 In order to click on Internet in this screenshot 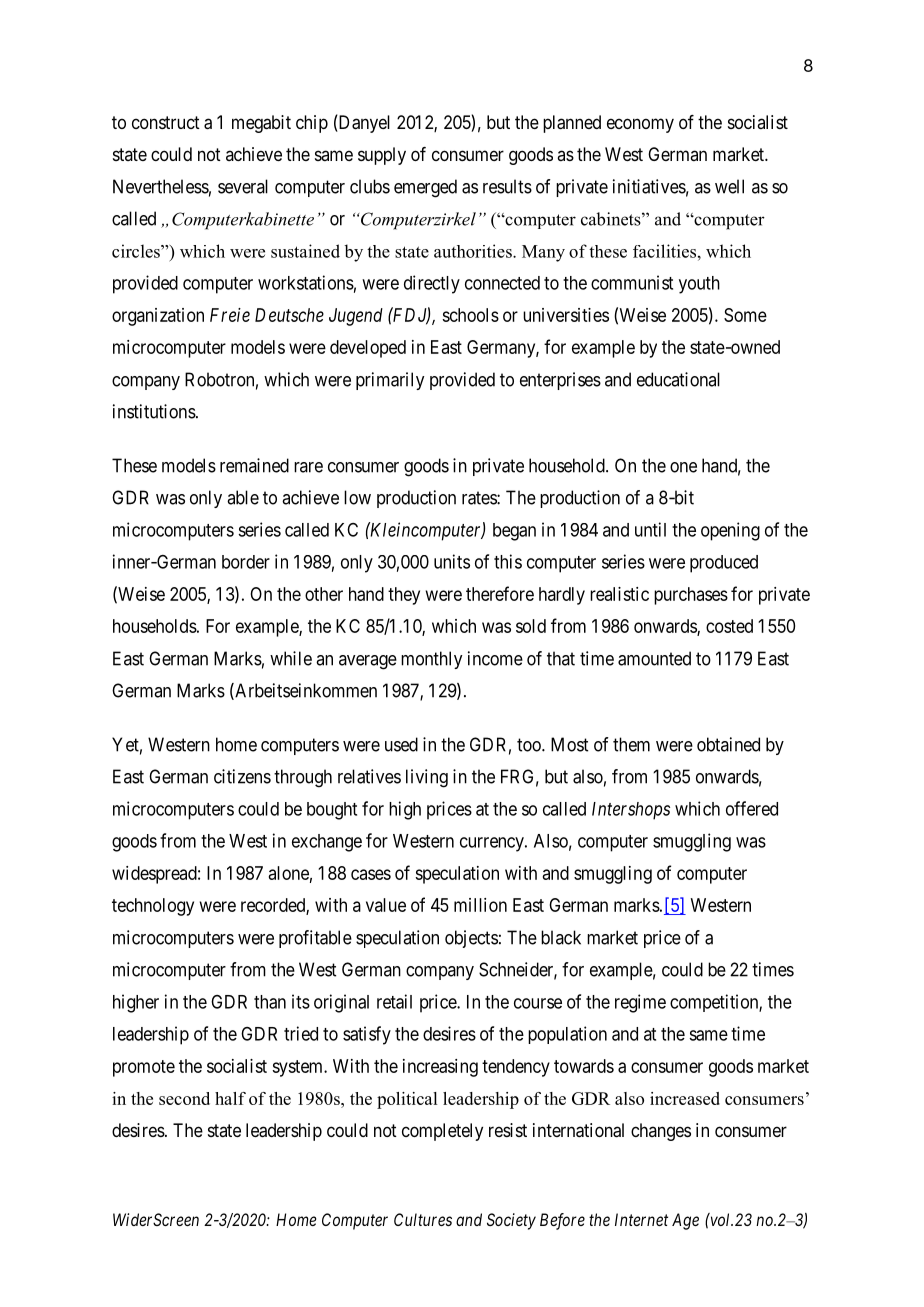, I will do `click(641, 1219)`.
